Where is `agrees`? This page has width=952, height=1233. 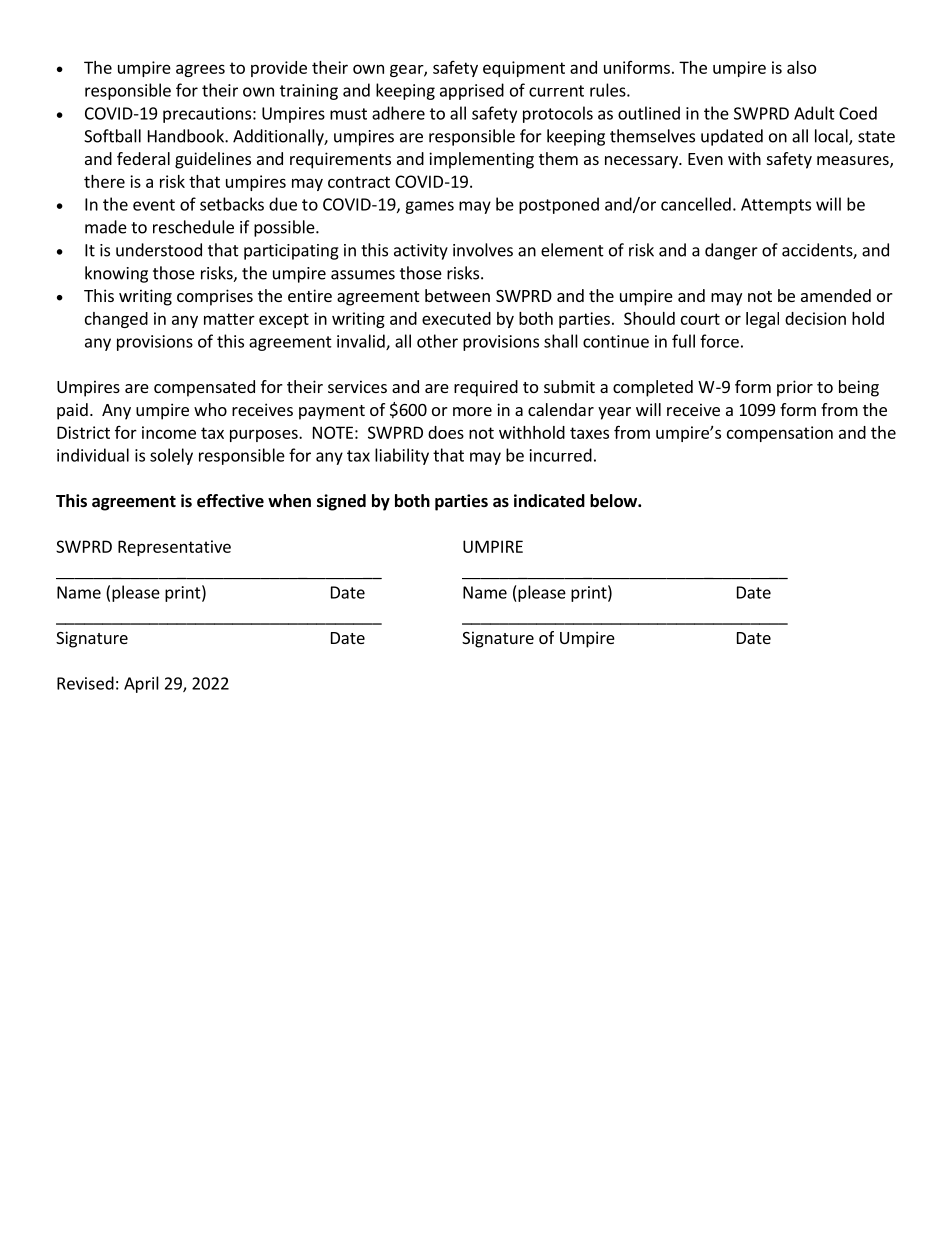
agrees is located at coordinates (200, 70).
